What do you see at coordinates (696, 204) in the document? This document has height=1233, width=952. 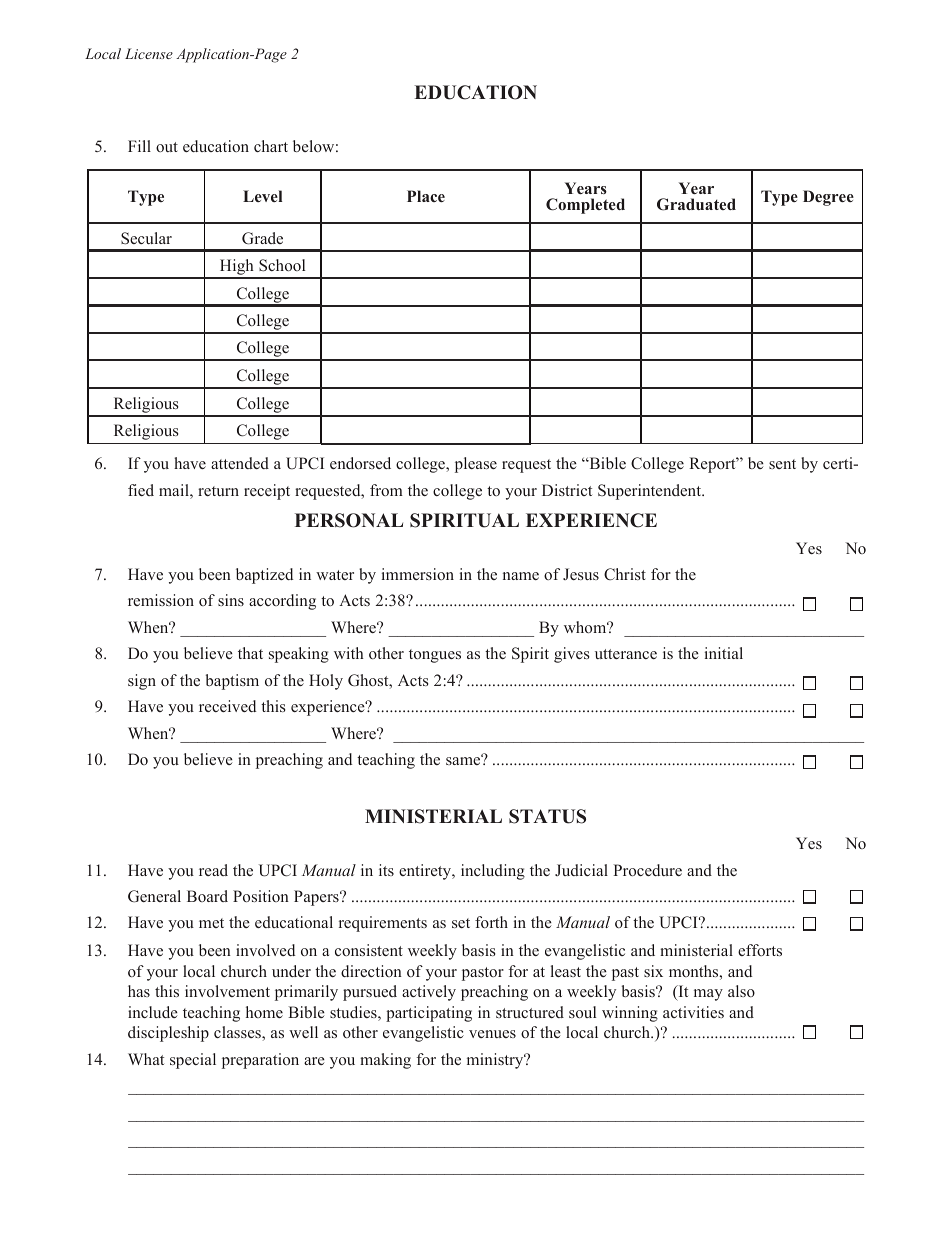 I see `Graduated` at bounding box center [696, 204].
